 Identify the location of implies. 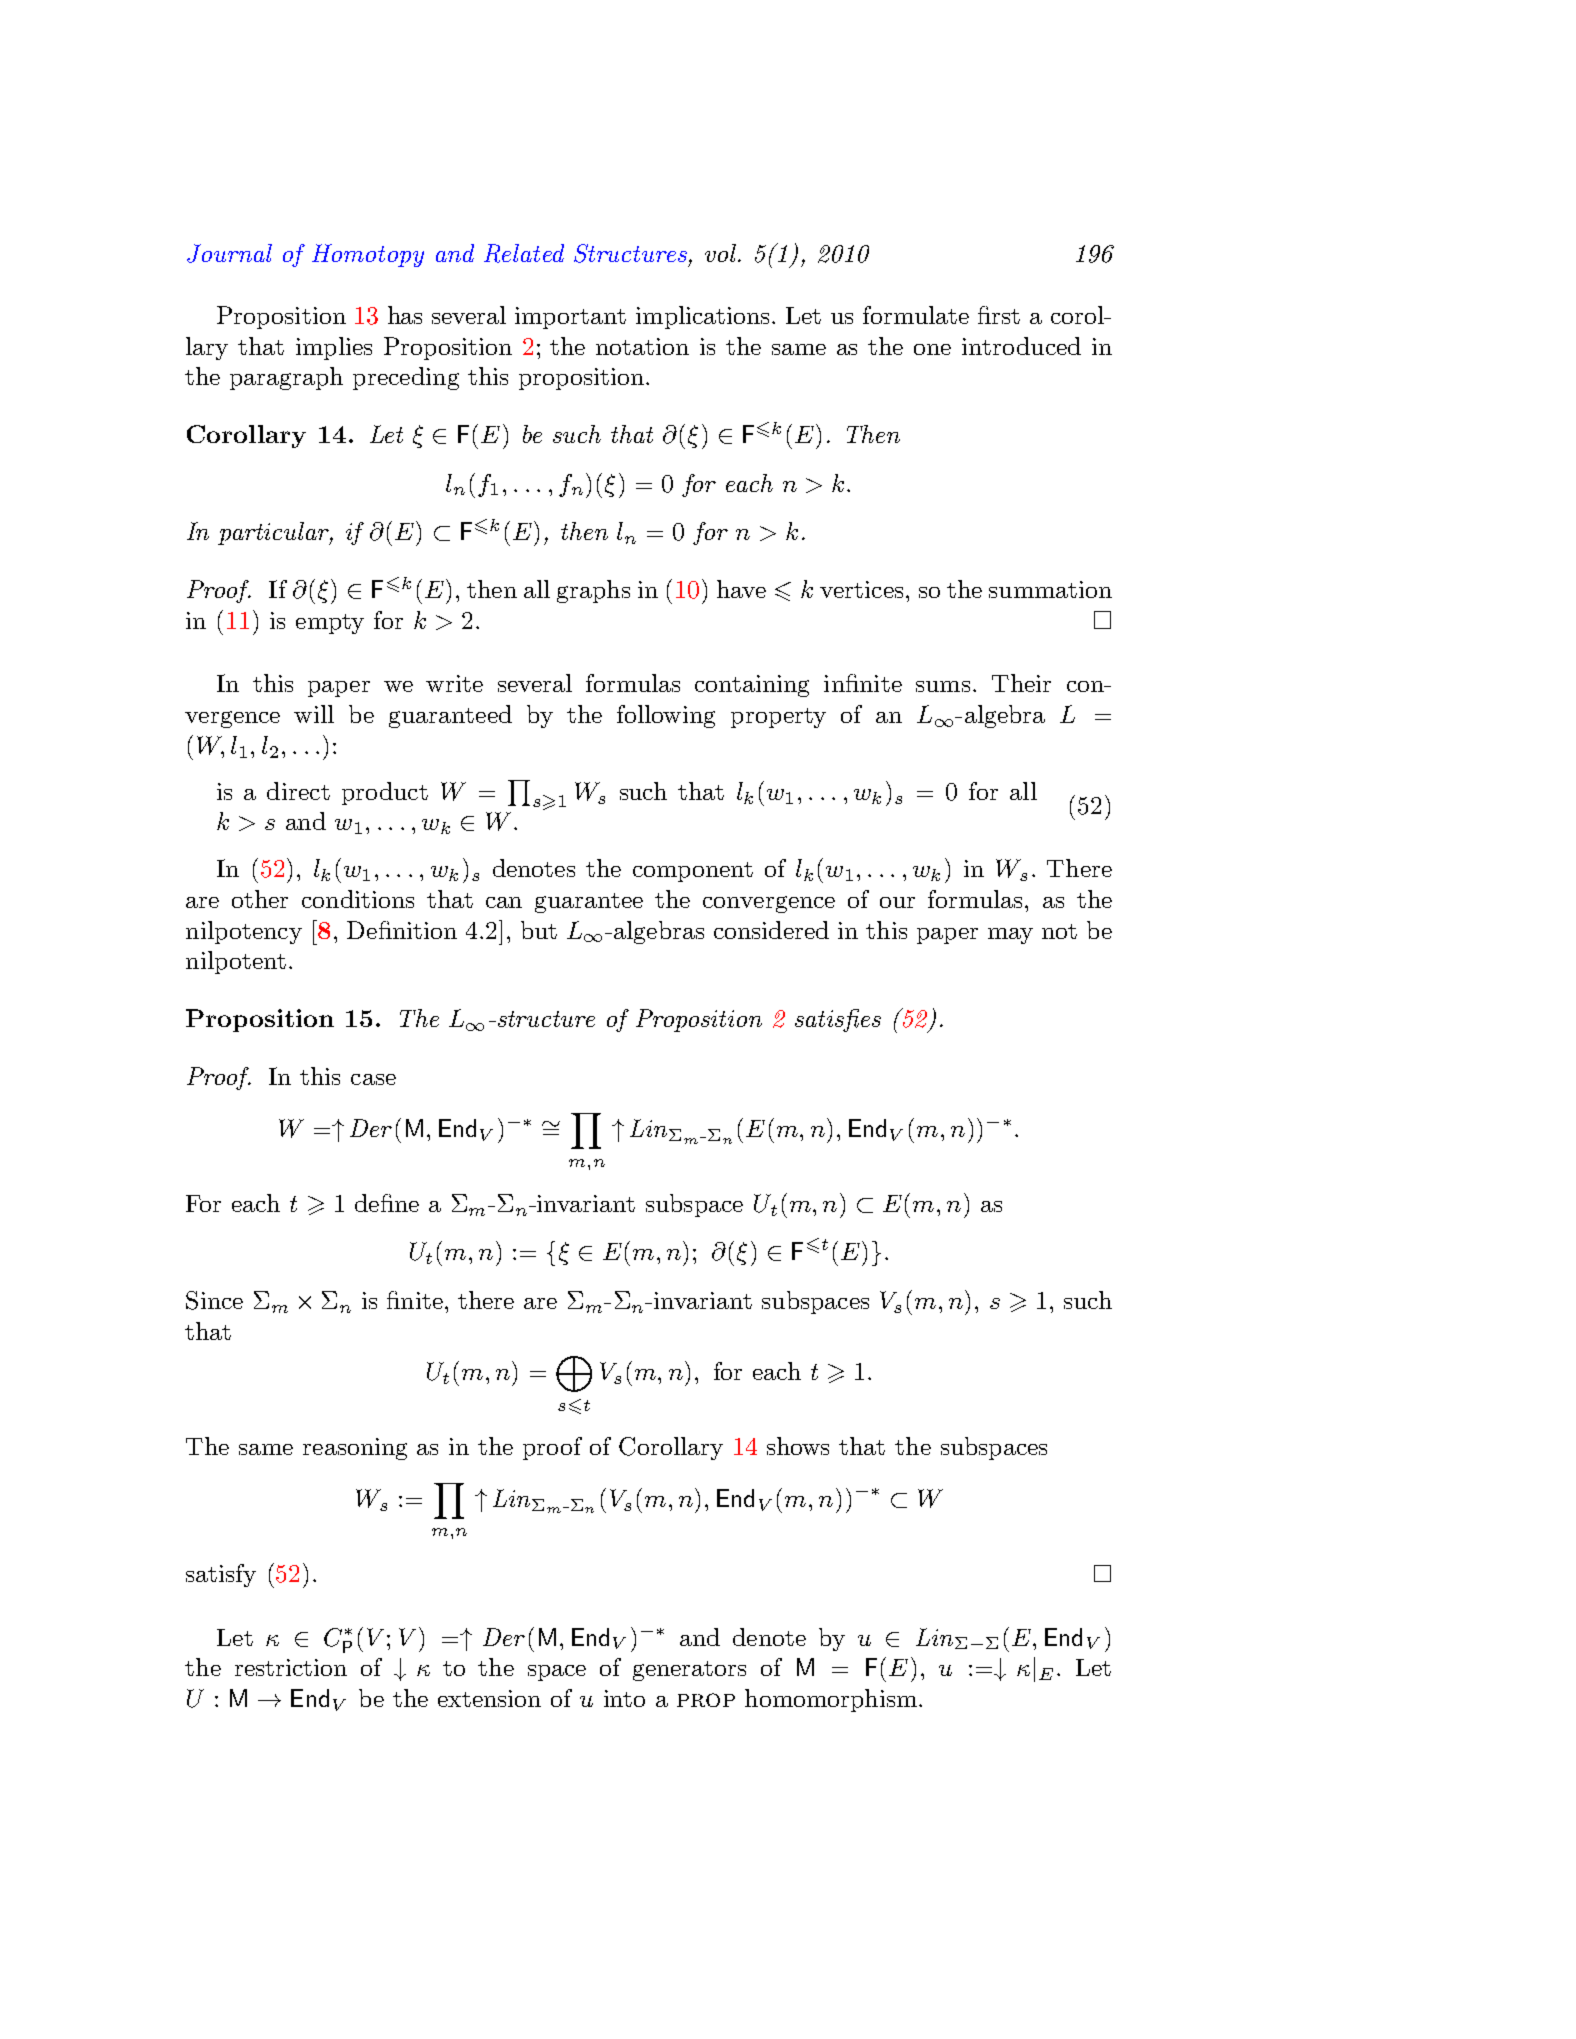
(334, 348).
